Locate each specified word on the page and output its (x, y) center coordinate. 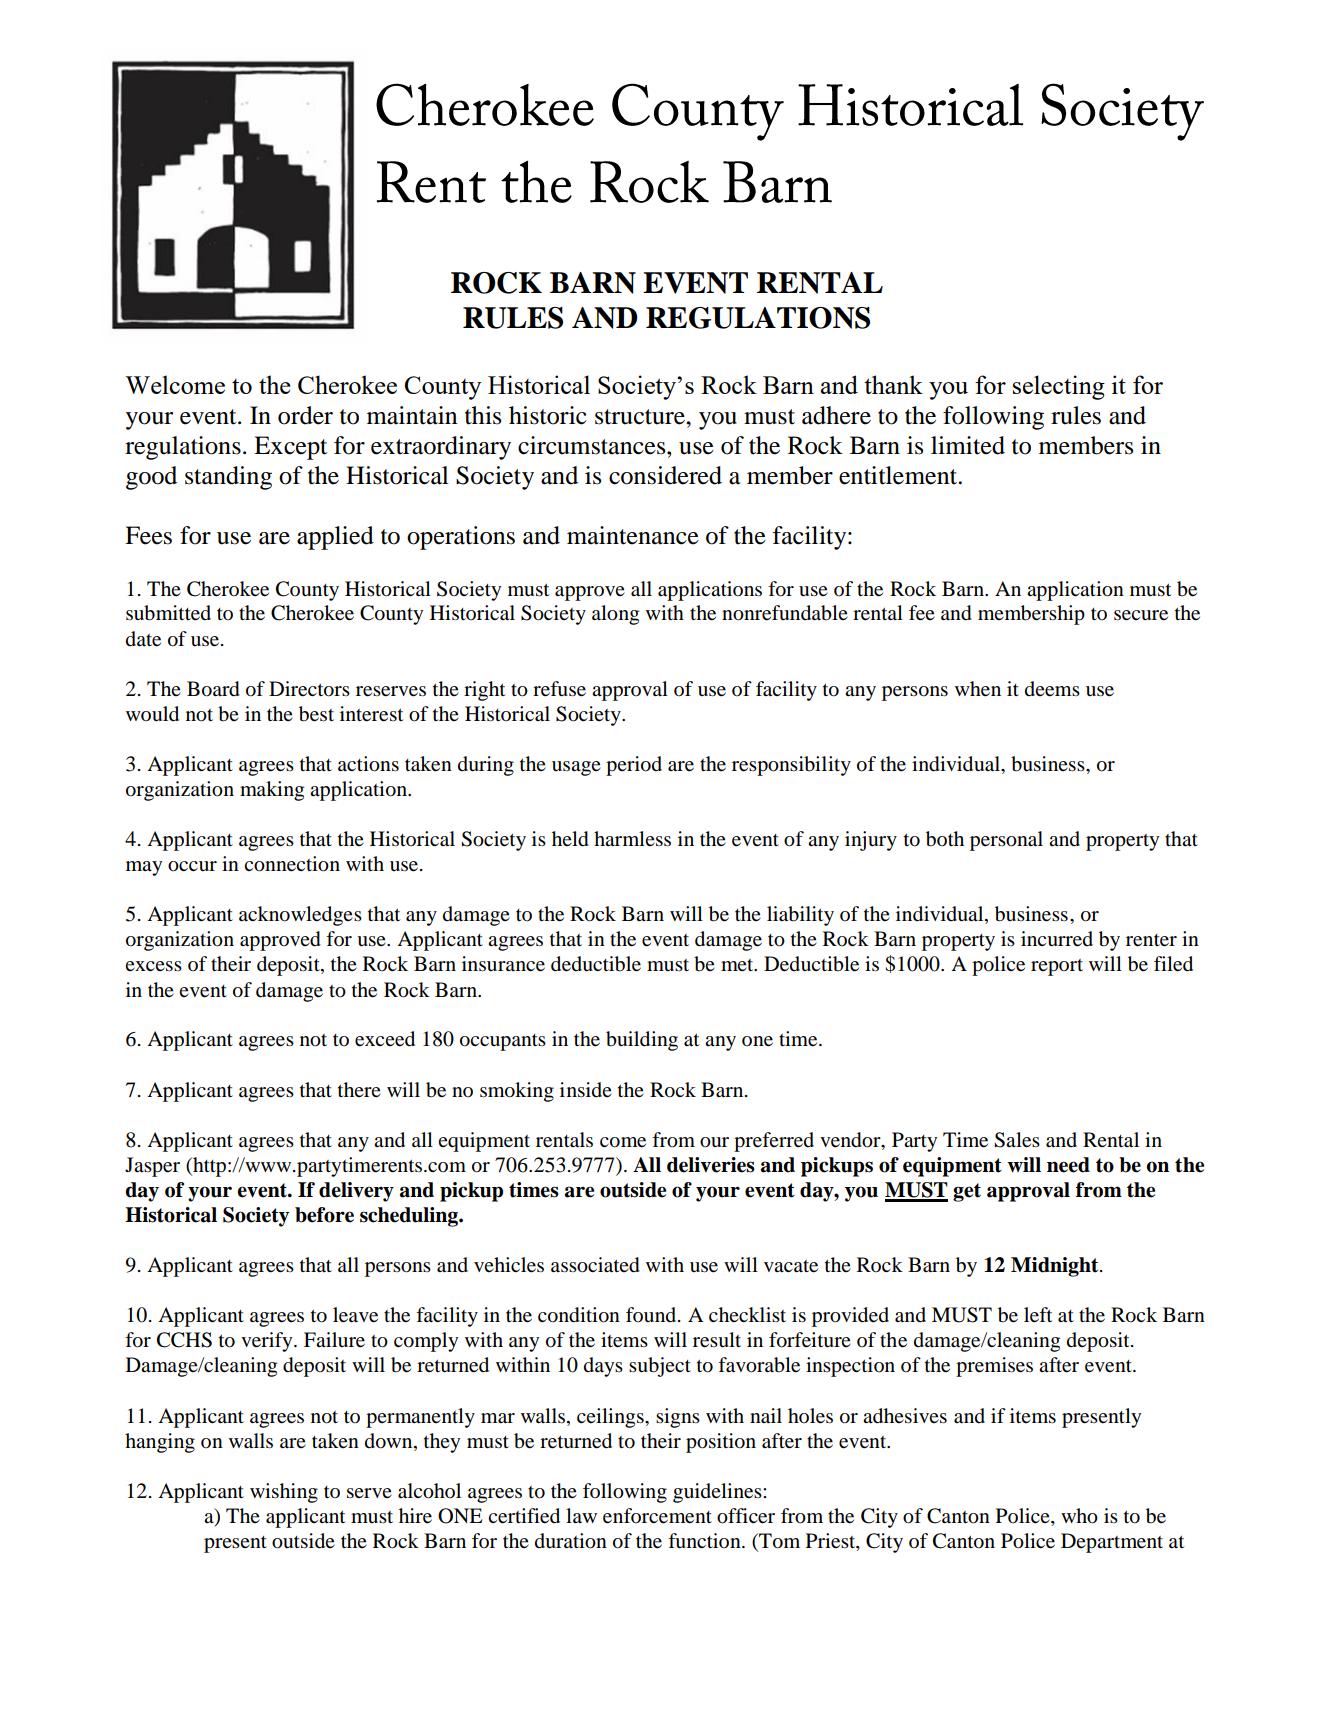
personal (1006, 841)
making (272, 791)
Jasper (152, 1167)
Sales (1017, 1140)
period (634, 766)
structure (641, 417)
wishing (284, 1493)
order (305, 415)
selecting (1059, 387)
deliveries (711, 1165)
